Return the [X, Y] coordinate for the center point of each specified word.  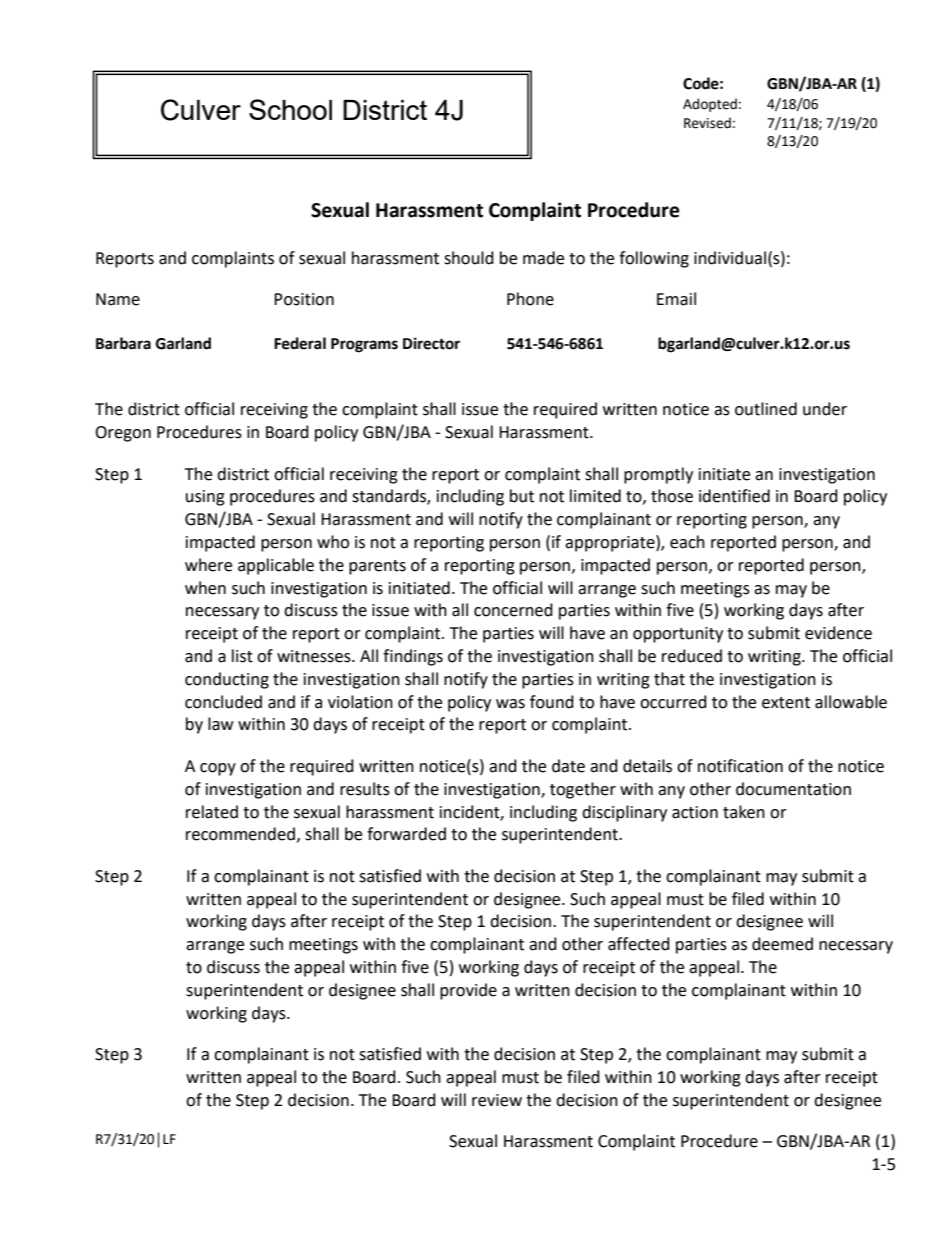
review [497, 1100]
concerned [513, 610]
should [469, 258]
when [205, 588]
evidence [838, 633]
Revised [707, 123]
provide [468, 991]
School [290, 109]
